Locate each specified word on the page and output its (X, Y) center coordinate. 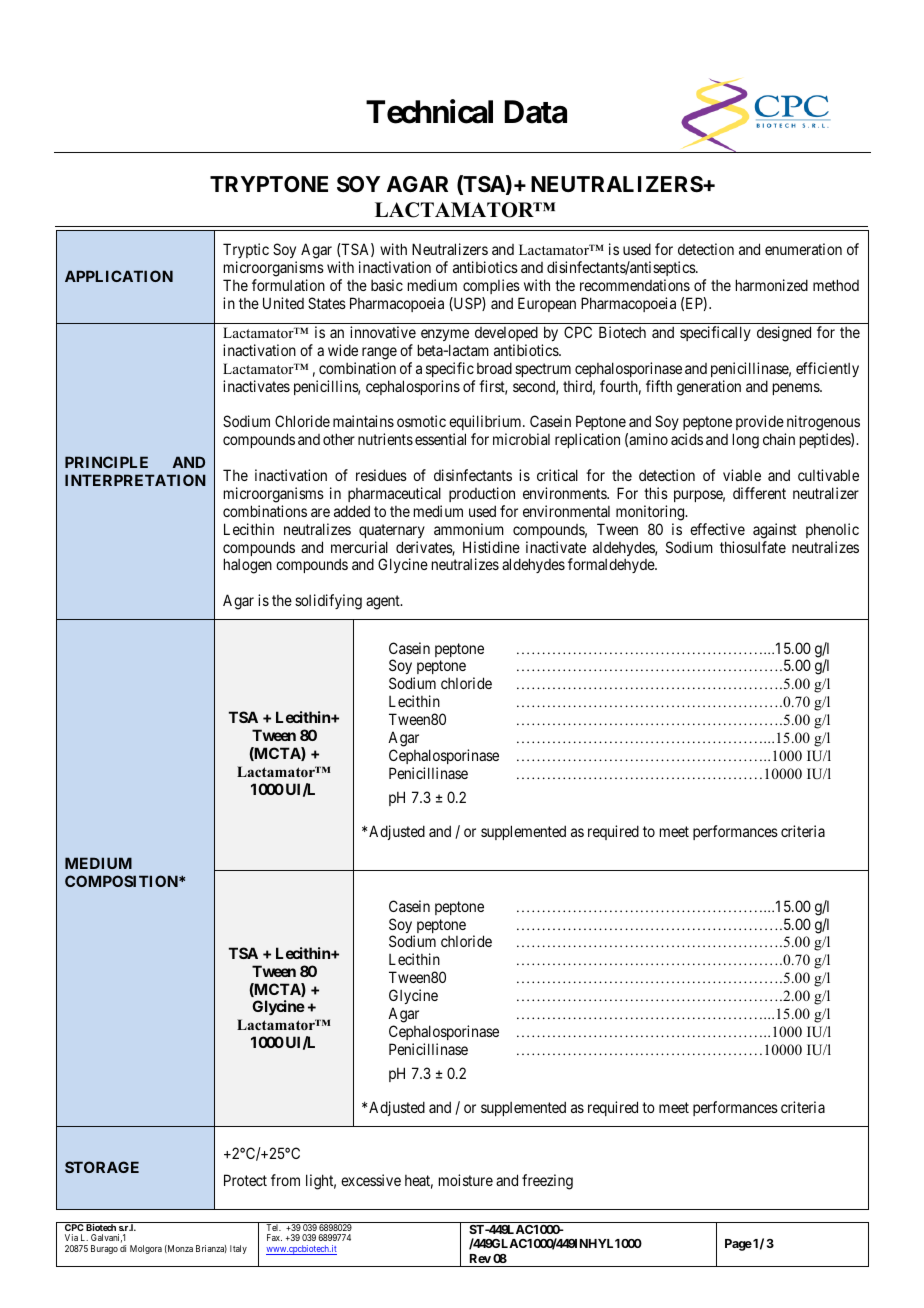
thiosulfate (753, 547)
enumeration (803, 249)
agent (384, 602)
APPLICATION (119, 276)
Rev (480, 1258)
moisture (466, 1180)
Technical (429, 112)
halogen (248, 566)
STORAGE (102, 1167)
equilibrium (486, 424)
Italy (238, 1249)
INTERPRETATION (135, 480)
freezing (547, 1182)
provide (758, 424)
